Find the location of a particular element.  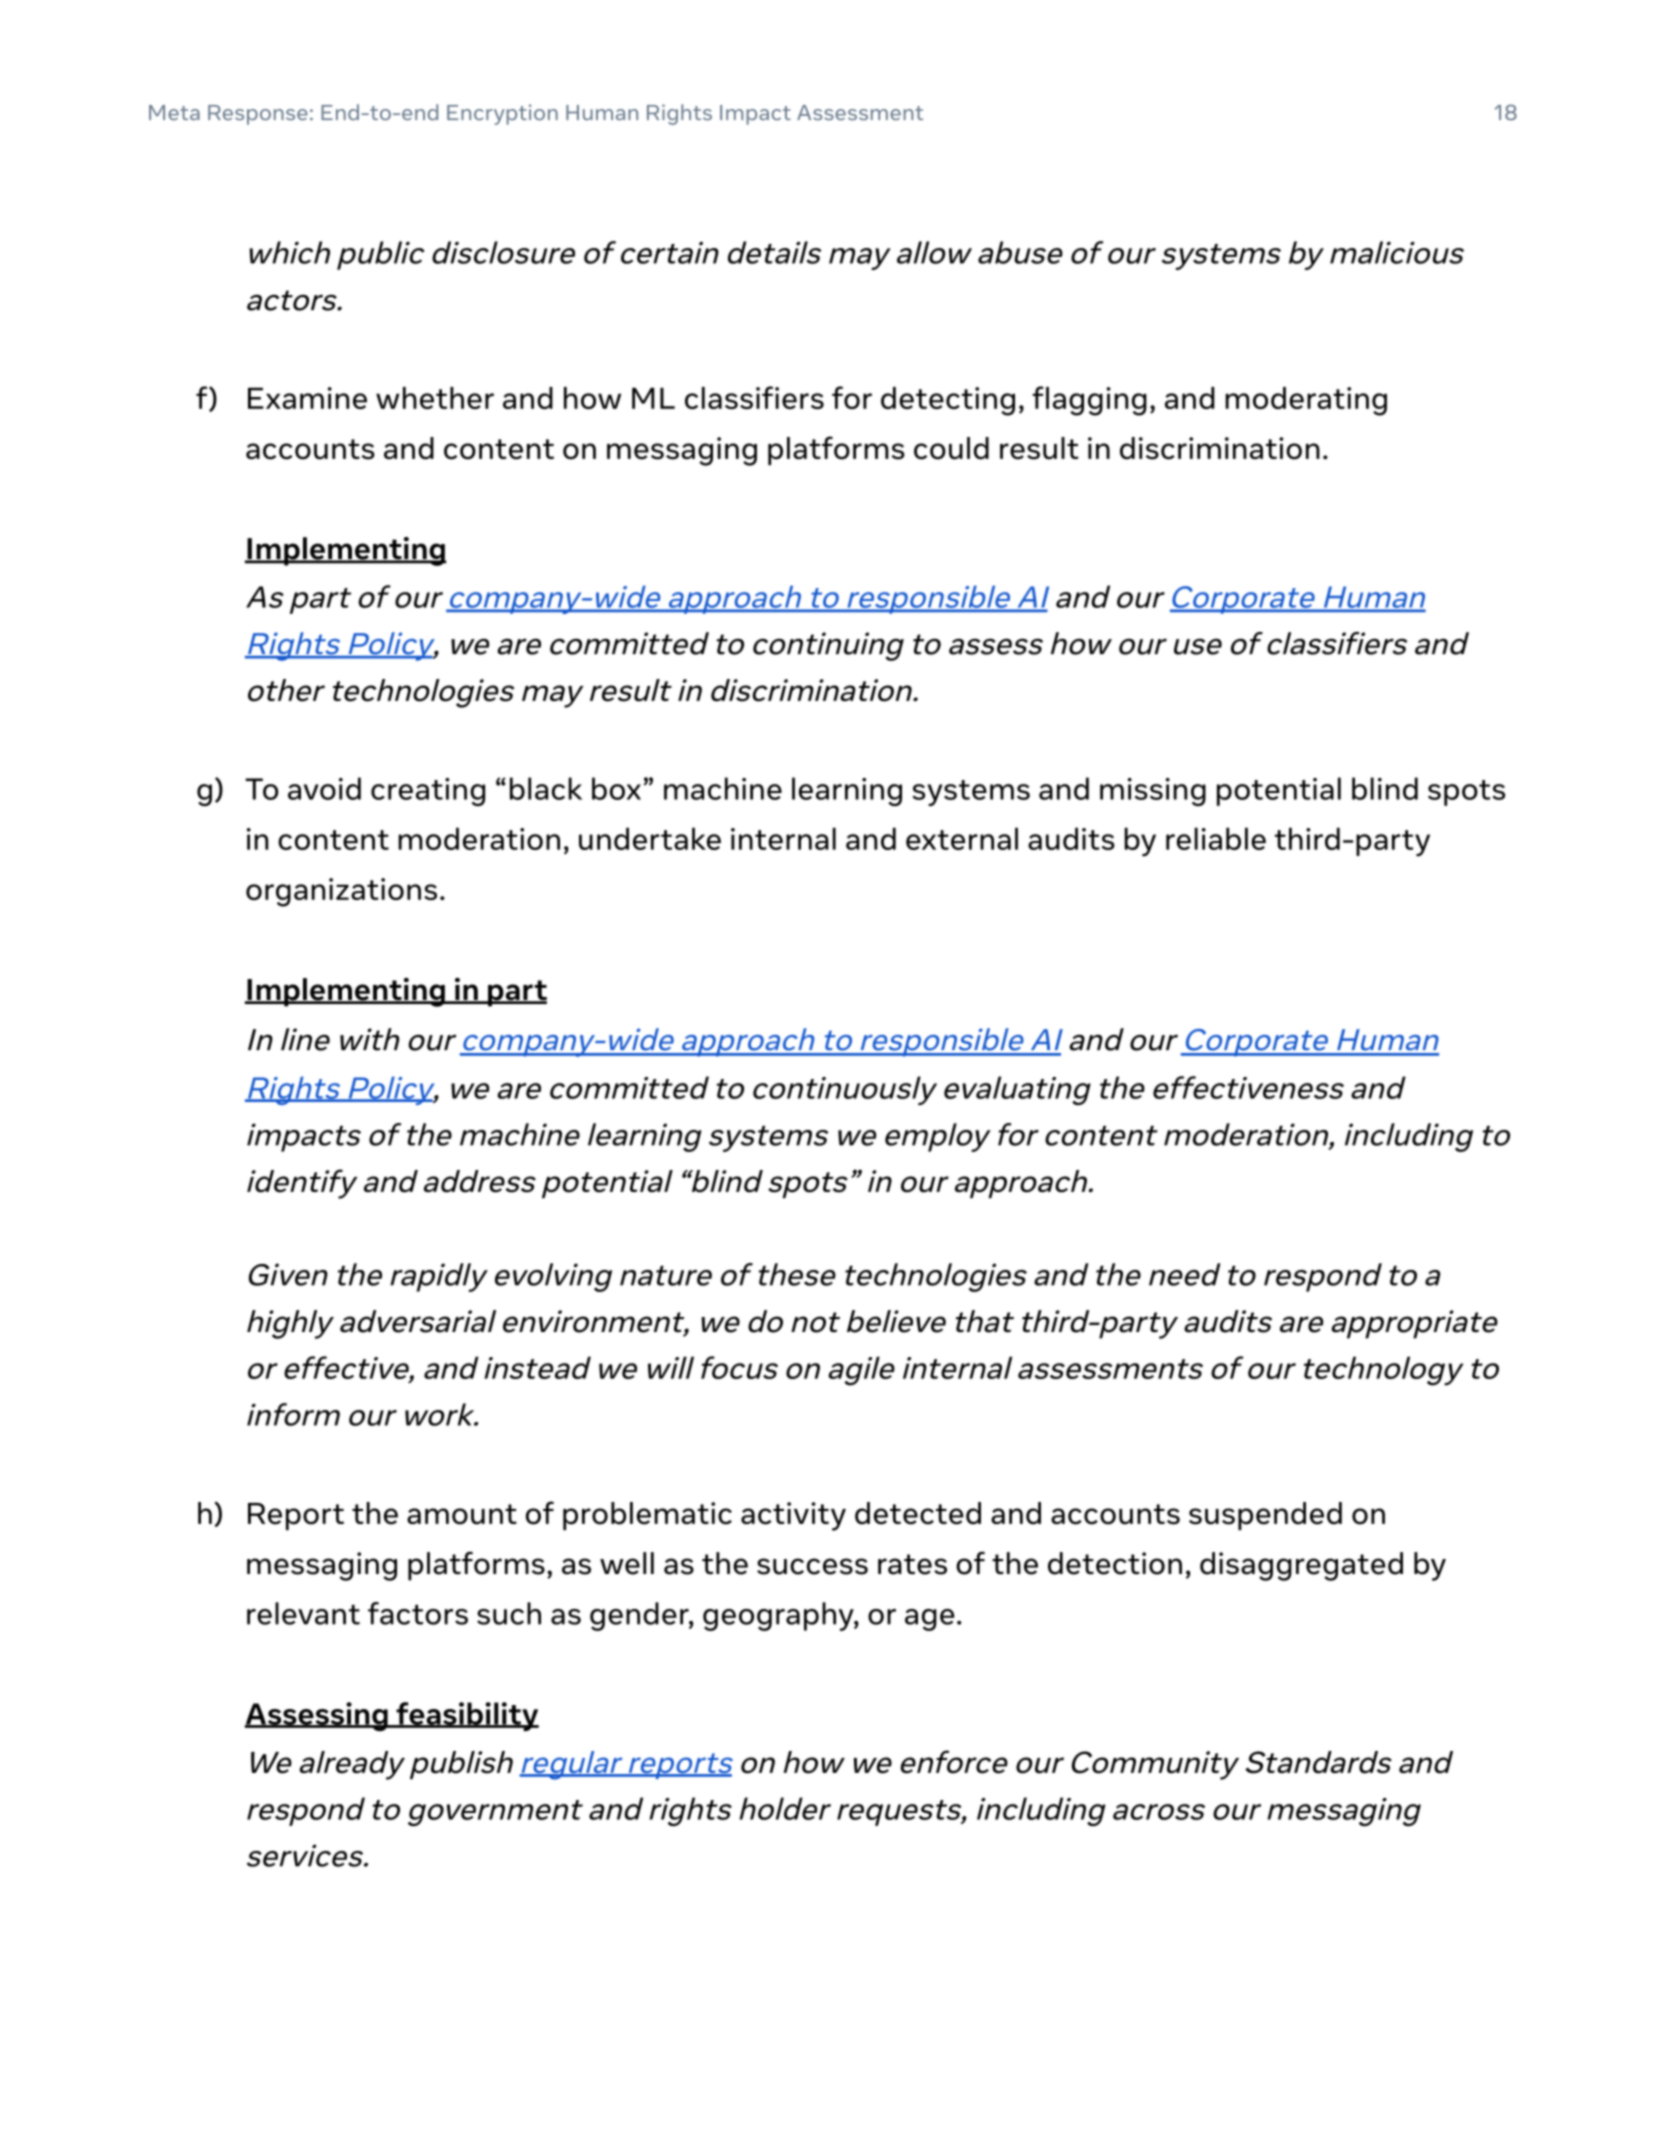

suspended is located at coordinates (1265, 1516).
